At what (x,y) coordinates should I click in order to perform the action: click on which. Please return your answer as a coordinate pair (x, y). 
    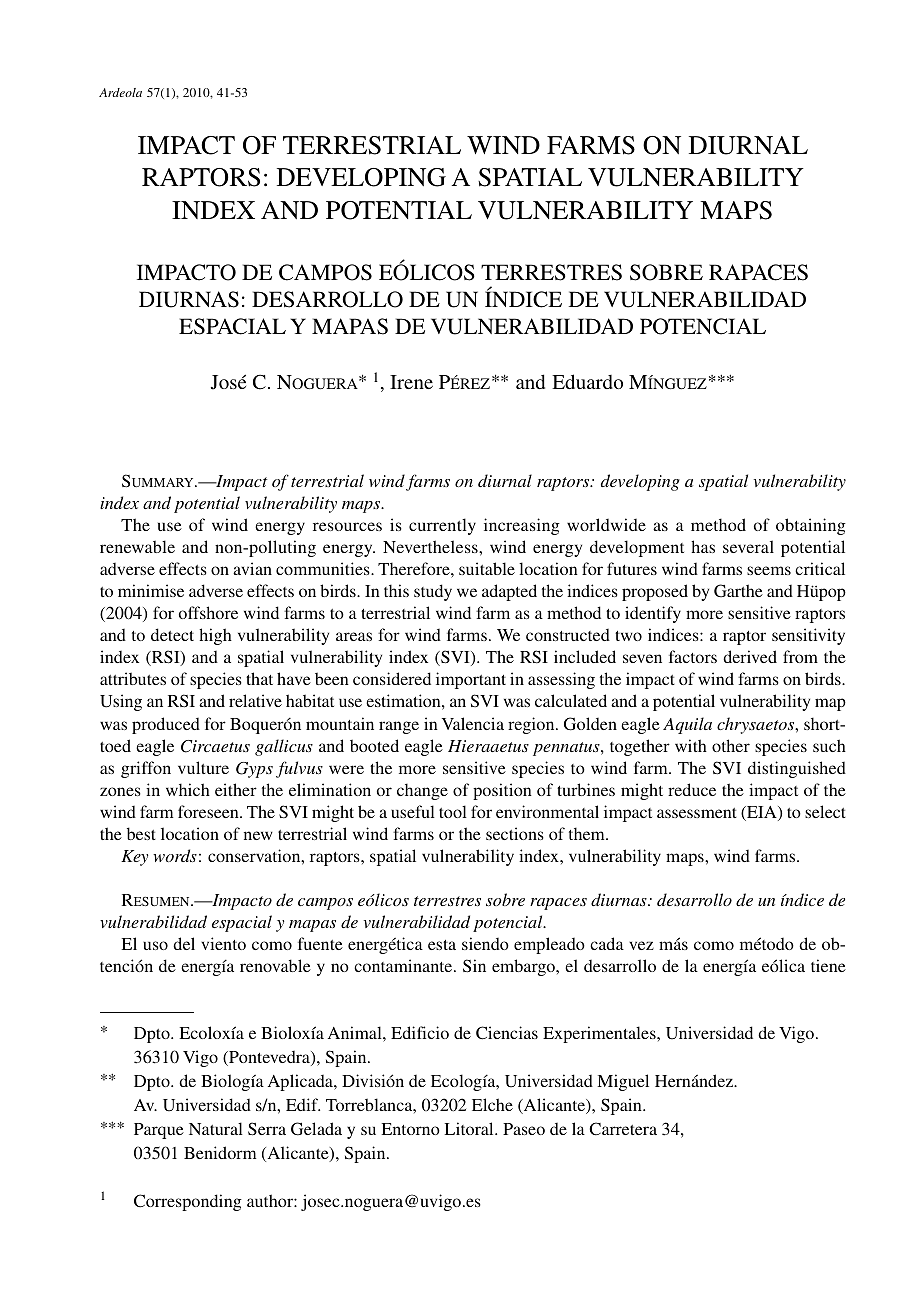
    Looking at the image, I should click on (188, 789).
